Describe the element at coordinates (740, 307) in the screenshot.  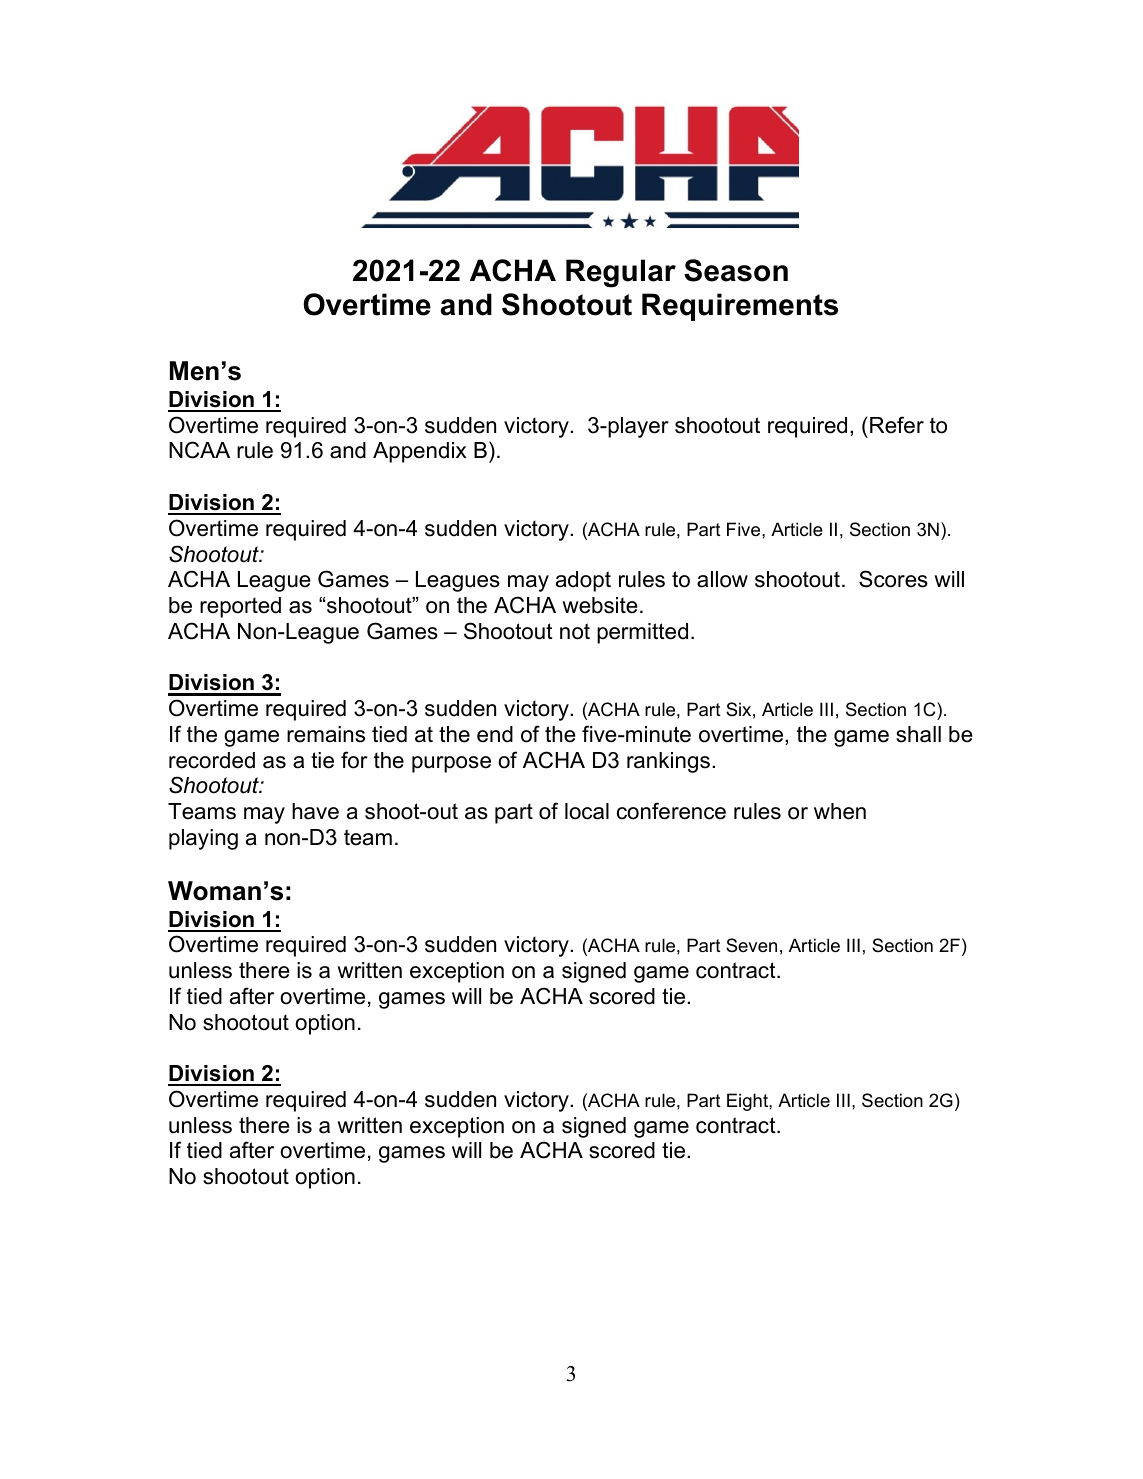
I see `Requirements` at that location.
